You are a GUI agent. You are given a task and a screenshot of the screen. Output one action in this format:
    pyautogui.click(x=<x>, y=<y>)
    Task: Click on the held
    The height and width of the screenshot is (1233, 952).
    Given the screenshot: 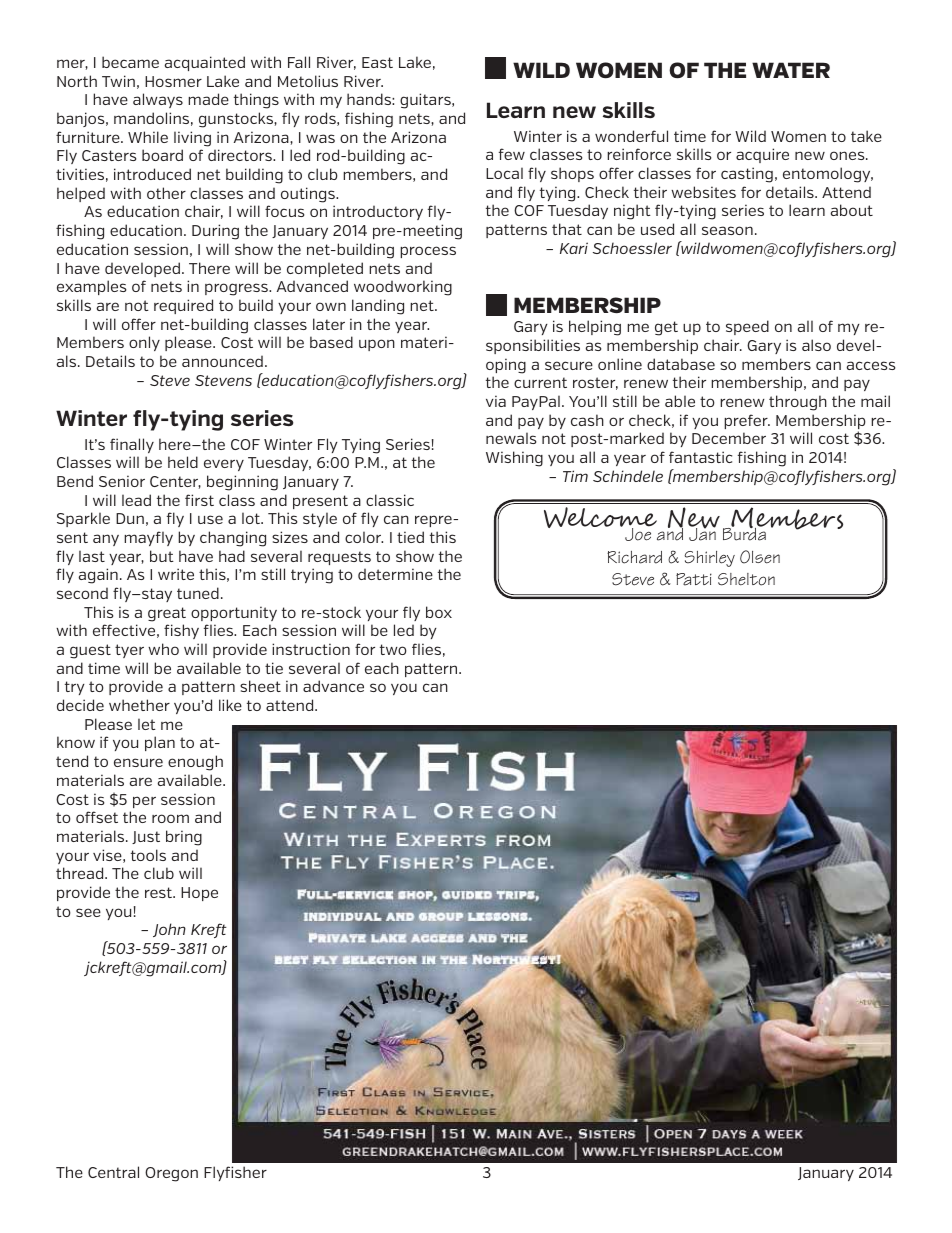 What is the action you would take?
    pyautogui.click(x=183, y=462)
